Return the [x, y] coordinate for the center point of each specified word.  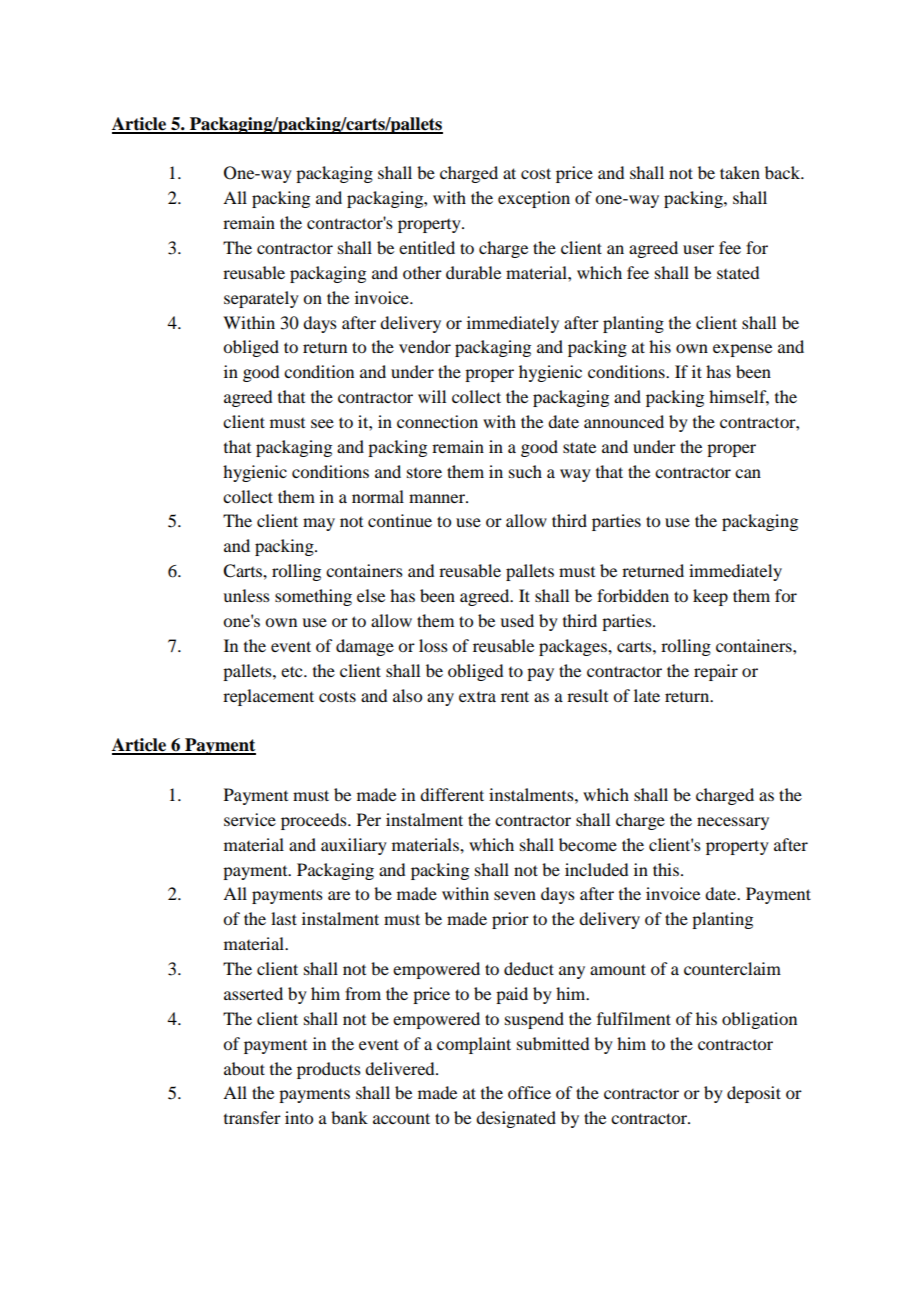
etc [293, 671]
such [525, 471]
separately [261, 299]
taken [740, 172]
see [322, 423]
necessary [733, 823]
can [748, 473]
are [339, 895]
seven [515, 895]
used [517, 620]
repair [716, 672]
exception [534, 199]
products [329, 1070]
